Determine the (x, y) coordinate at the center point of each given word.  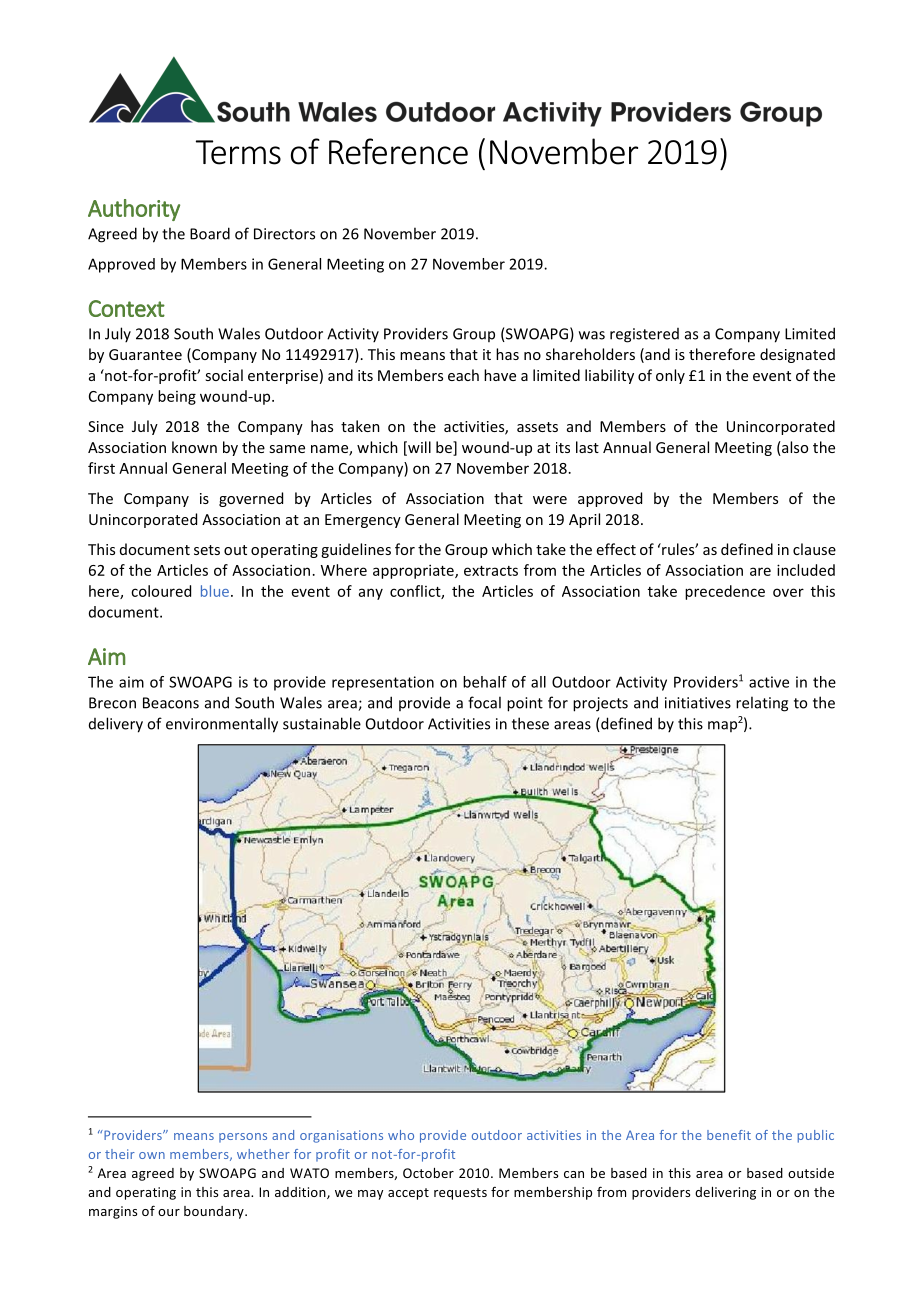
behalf (485, 682)
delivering (725, 1193)
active (769, 682)
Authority (134, 210)
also (794, 448)
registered (644, 335)
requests (460, 1194)
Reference (398, 151)
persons (243, 1138)
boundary (215, 1212)
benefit (729, 1135)
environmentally (222, 725)
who (401, 1135)
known (194, 447)
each (463, 375)
